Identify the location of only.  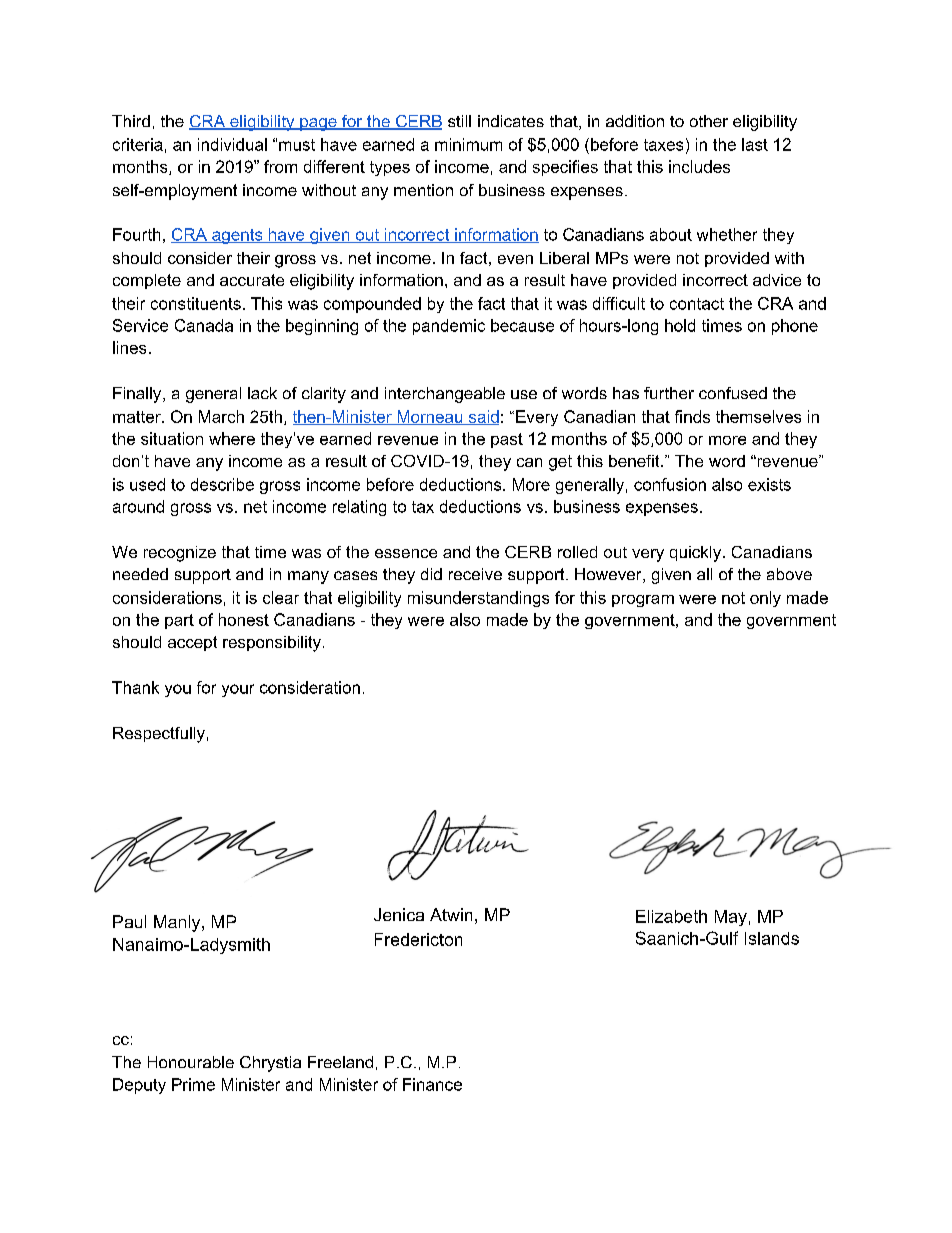
(765, 599).
